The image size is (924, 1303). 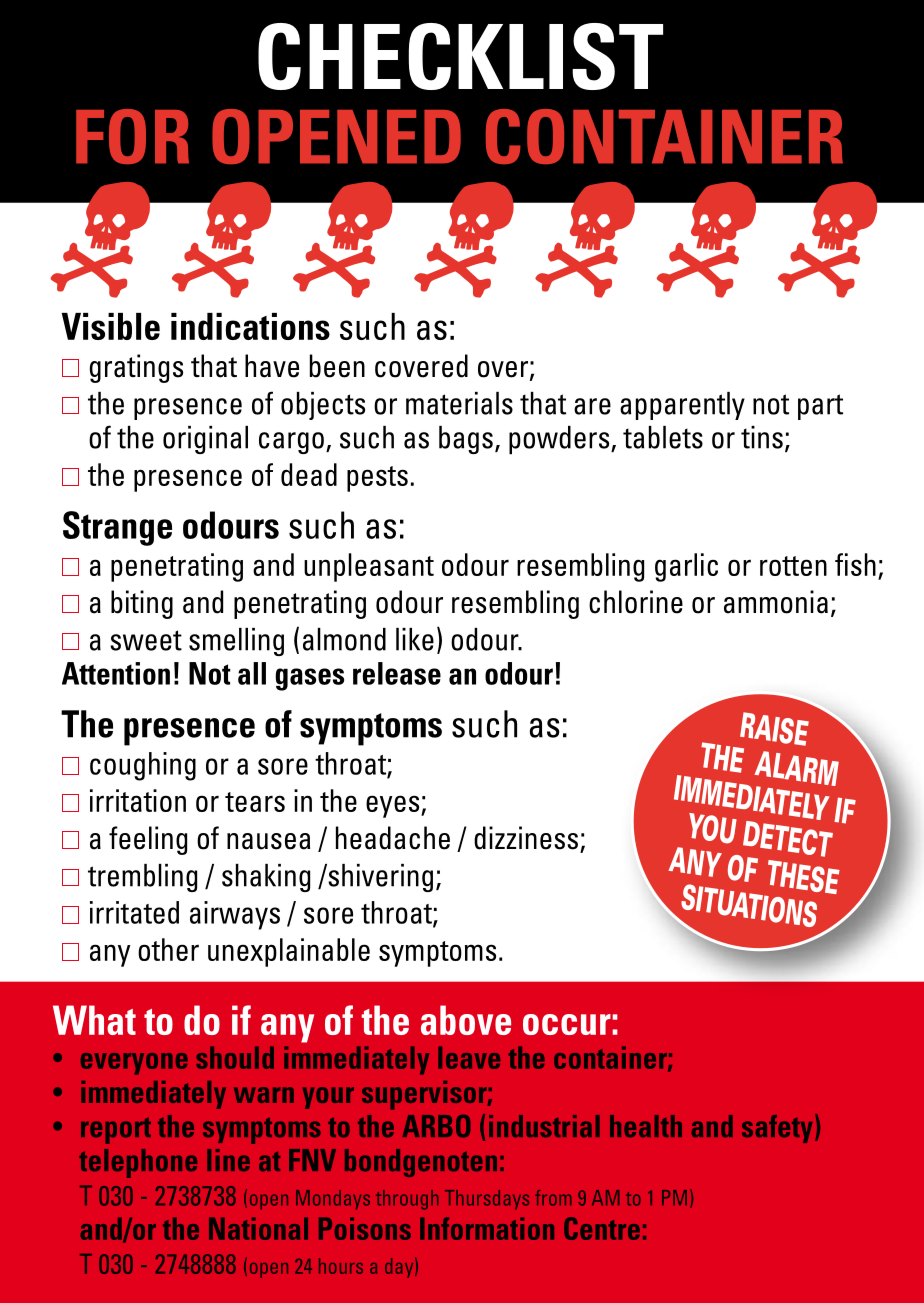 I want to click on National, so click(x=258, y=1228).
